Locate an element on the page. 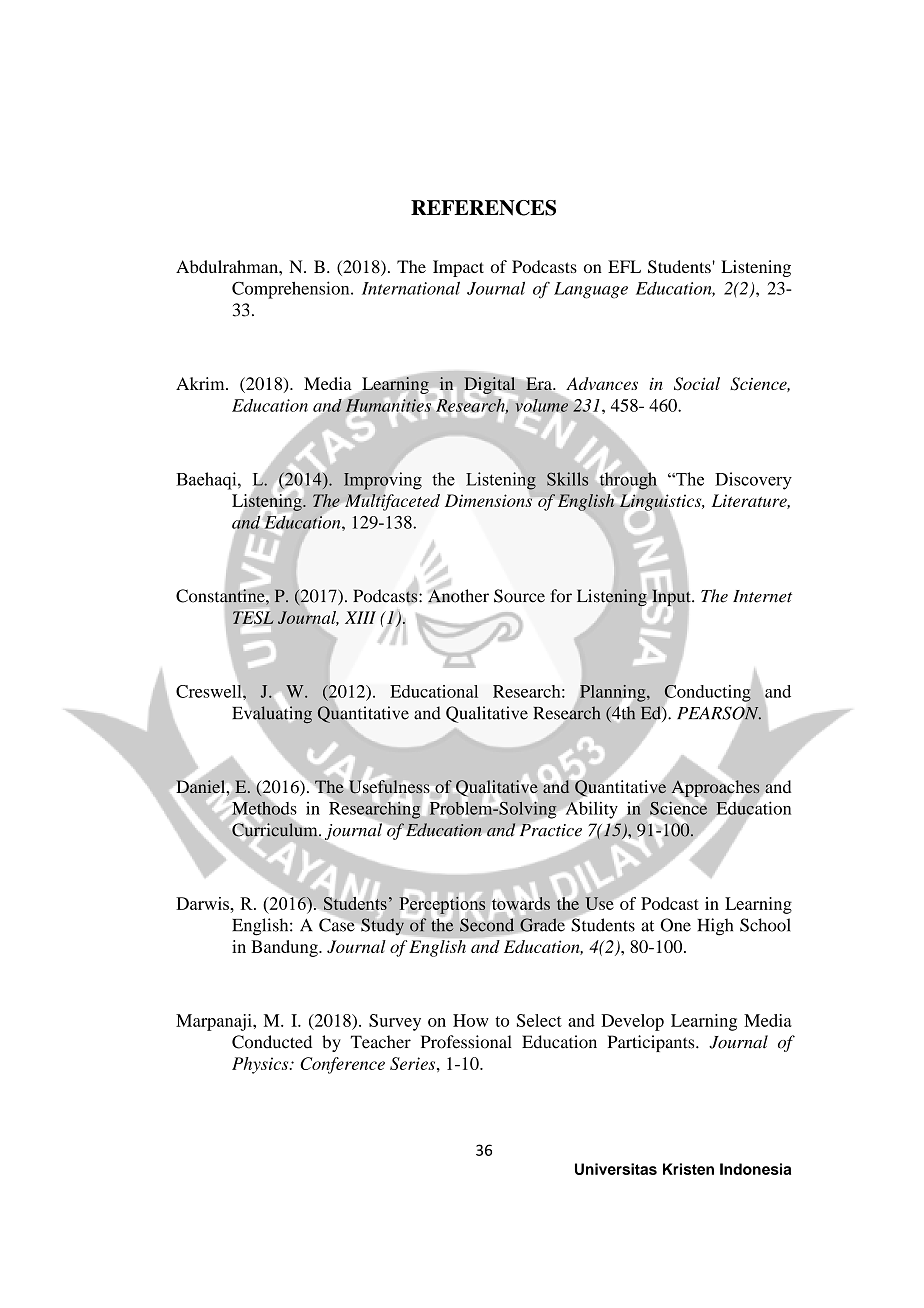 The width and height of the document is (924, 1308). Conference is located at coordinates (342, 1065).
